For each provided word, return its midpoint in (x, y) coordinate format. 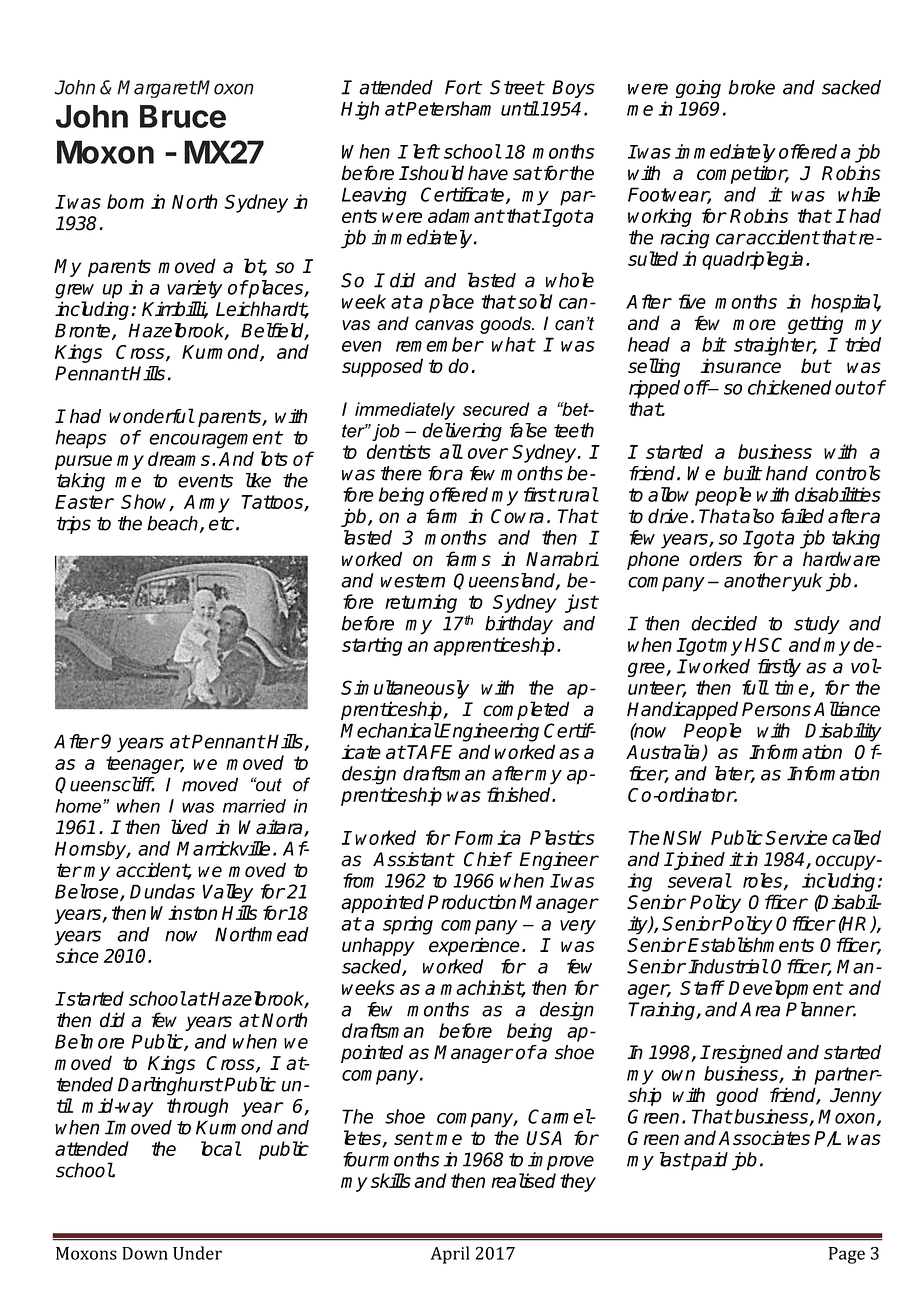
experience (474, 946)
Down (145, 1253)
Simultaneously (405, 689)
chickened (790, 387)
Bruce (183, 116)
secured (496, 409)
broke (752, 87)
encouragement (215, 440)
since (77, 955)
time (793, 688)
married (254, 806)
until (520, 108)
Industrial (728, 966)
